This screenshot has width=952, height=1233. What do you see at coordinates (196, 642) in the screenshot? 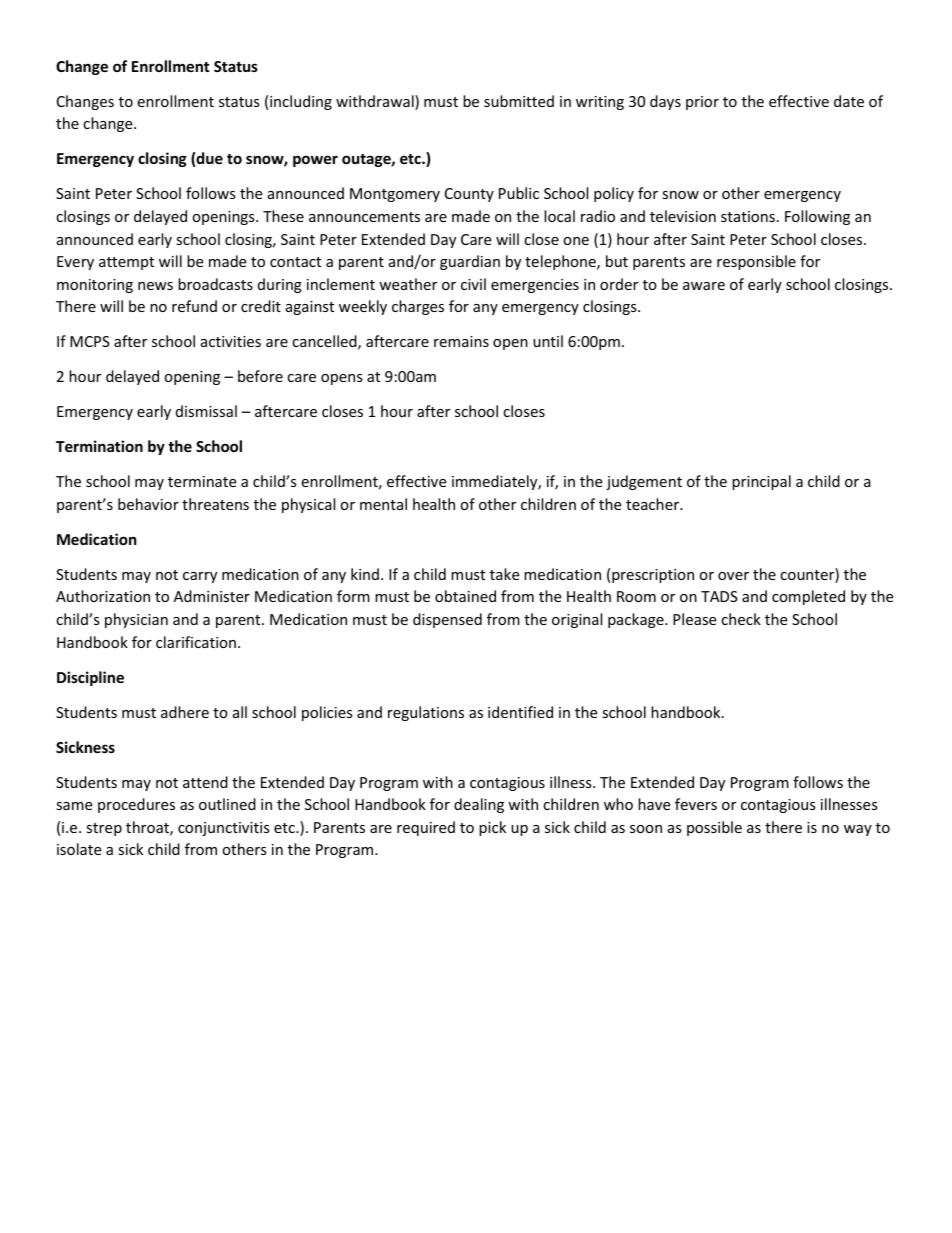
I see `clarification` at bounding box center [196, 642].
